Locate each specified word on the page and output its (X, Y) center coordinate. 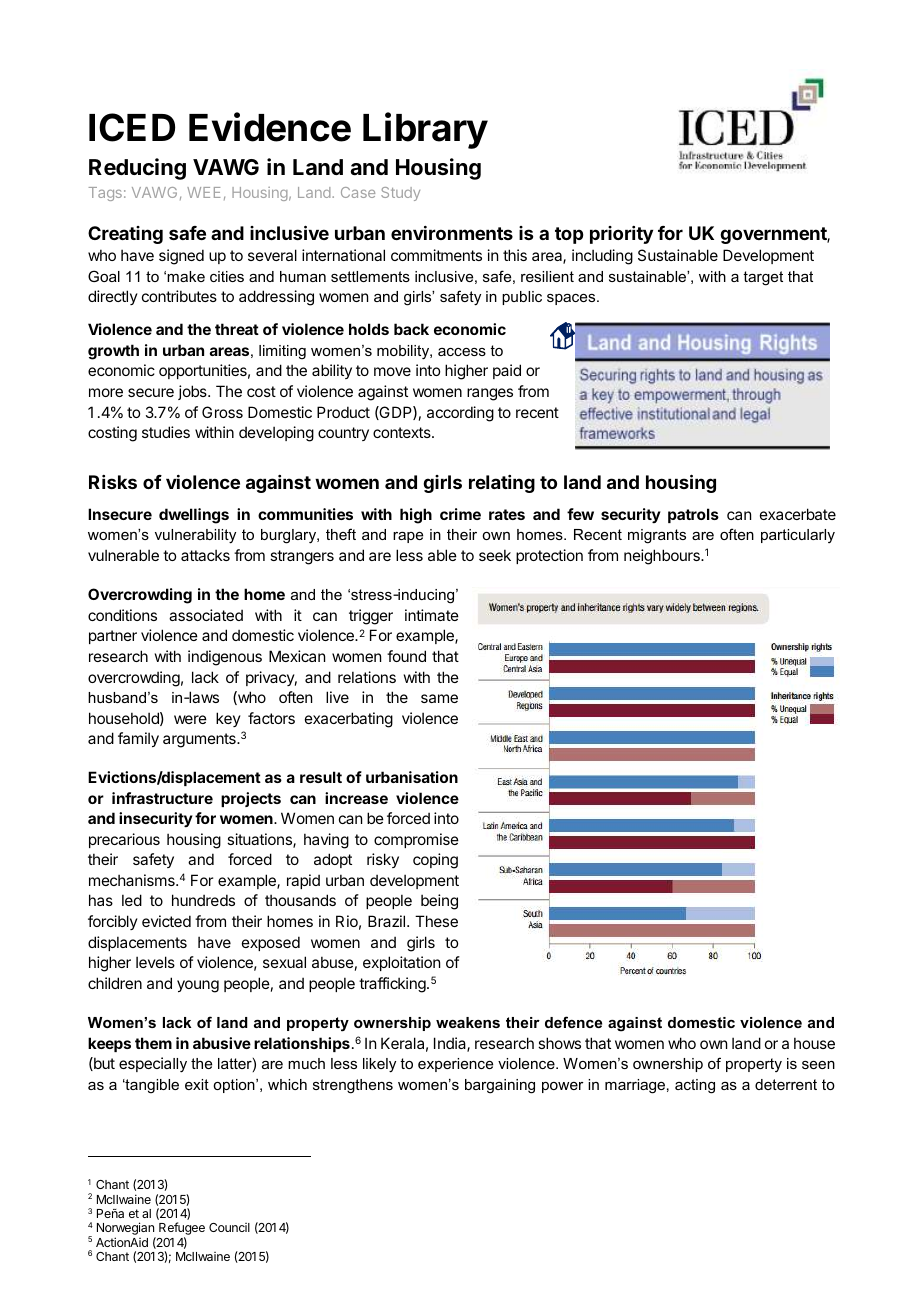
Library (425, 130)
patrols (693, 515)
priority (621, 235)
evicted (166, 921)
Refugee (182, 1230)
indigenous (225, 658)
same (439, 698)
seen (818, 1065)
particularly (798, 536)
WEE (203, 192)
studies (166, 432)
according (460, 414)
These (436, 921)
